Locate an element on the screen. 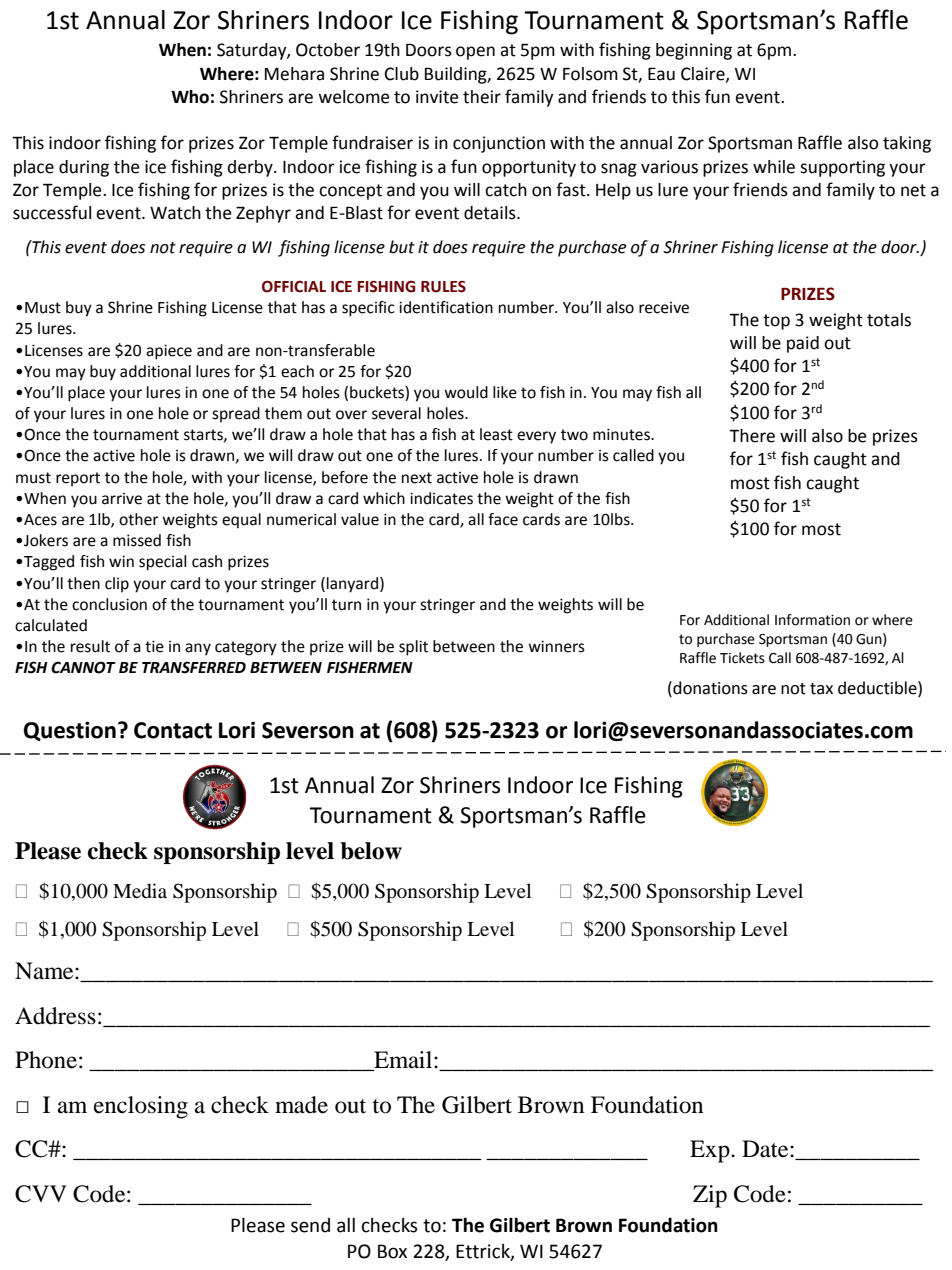  enclosing is located at coordinates (141, 1107).
